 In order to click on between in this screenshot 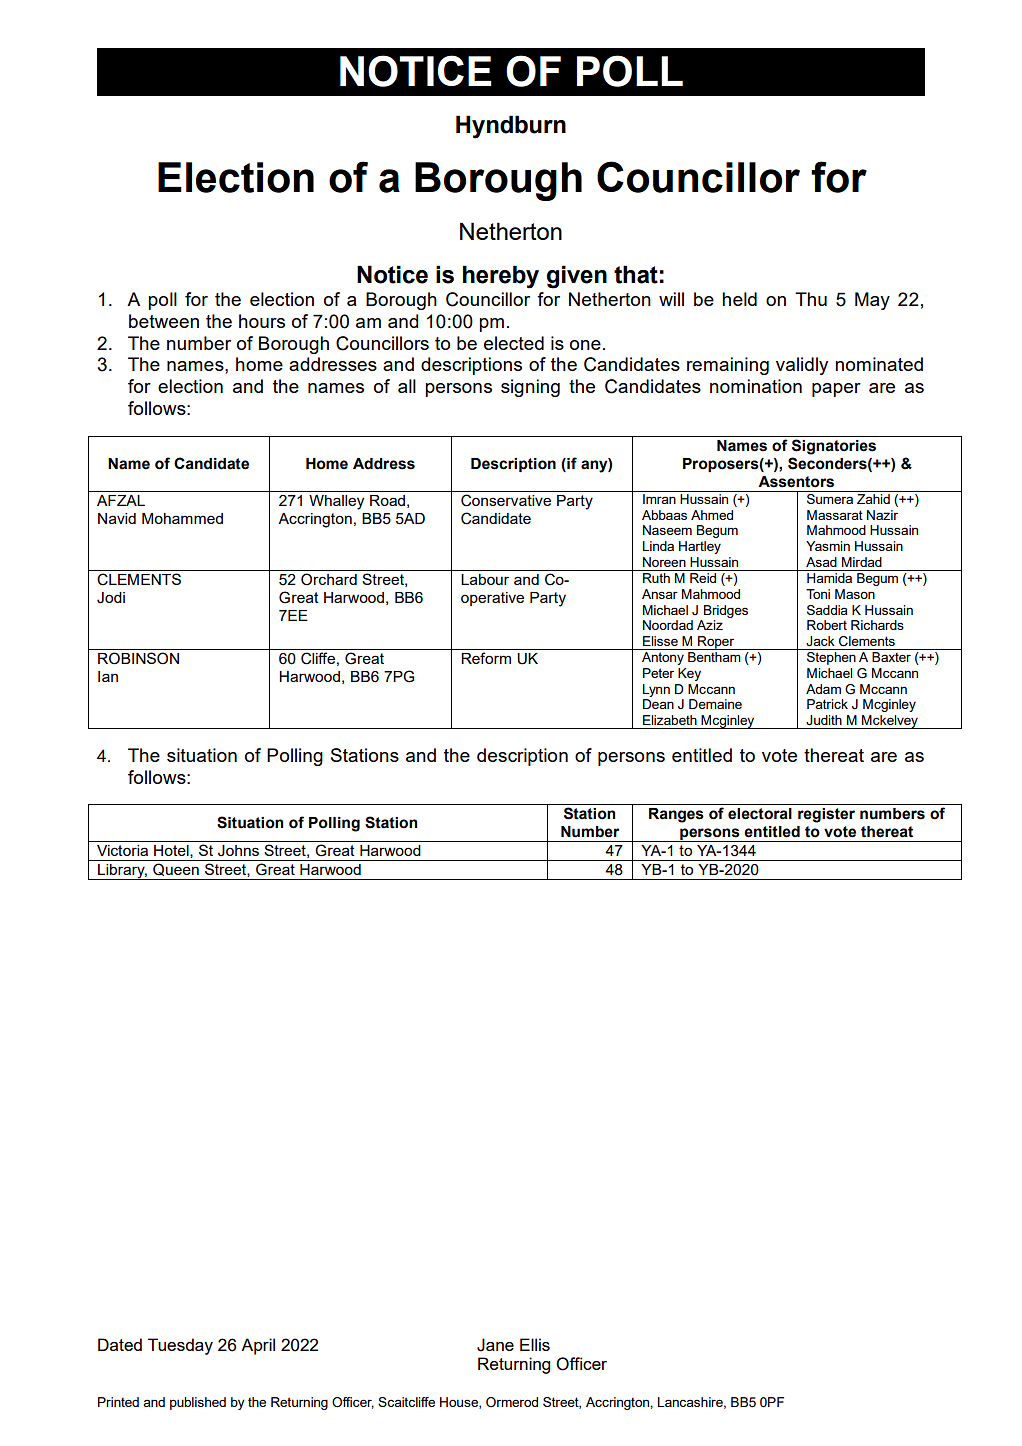, I will do `click(164, 321)`.
